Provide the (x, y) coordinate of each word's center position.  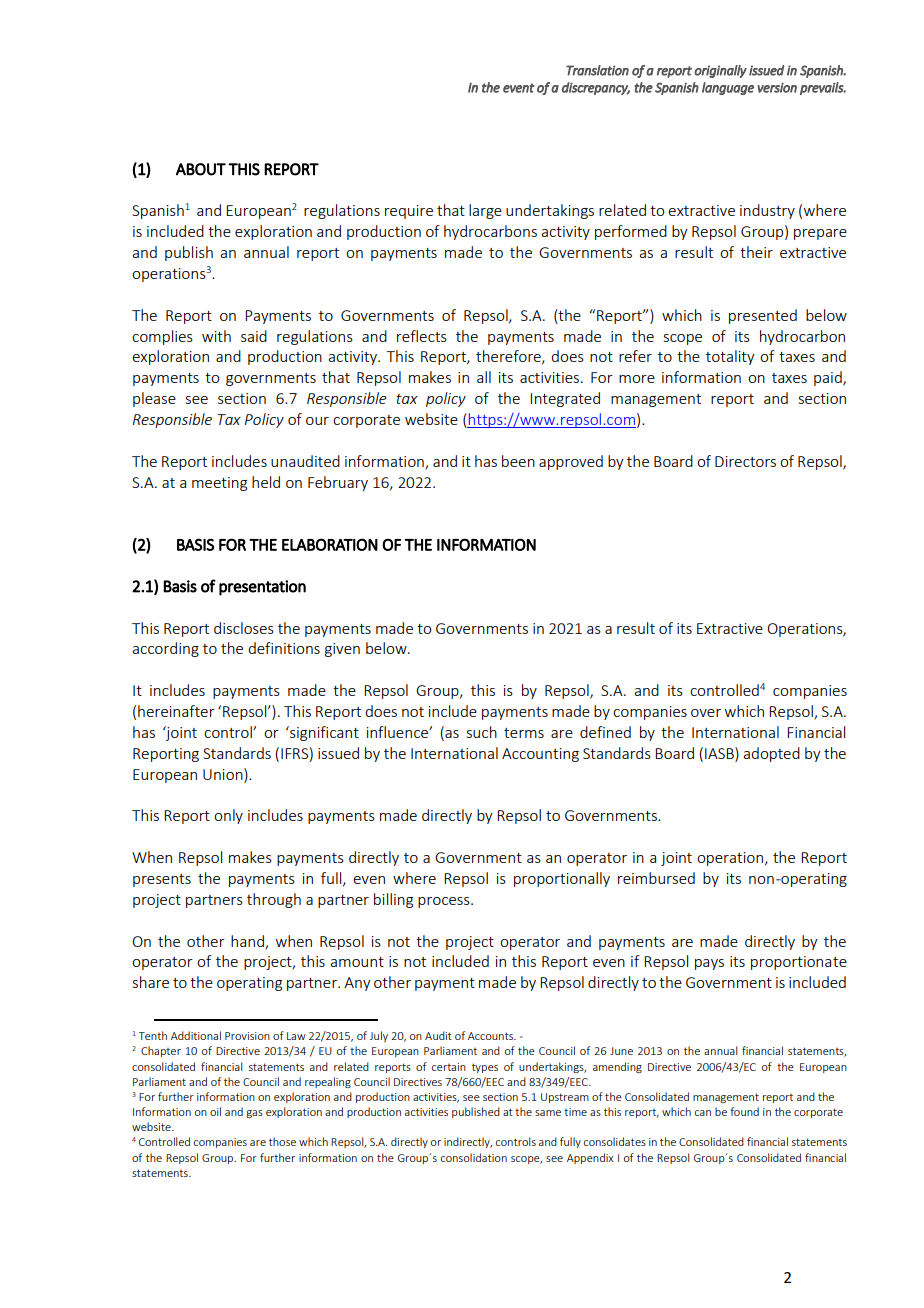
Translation (597, 70)
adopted (771, 754)
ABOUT (201, 169)
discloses (244, 628)
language (728, 88)
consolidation (474, 1157)
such (482, 732)
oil (215, 1111)
